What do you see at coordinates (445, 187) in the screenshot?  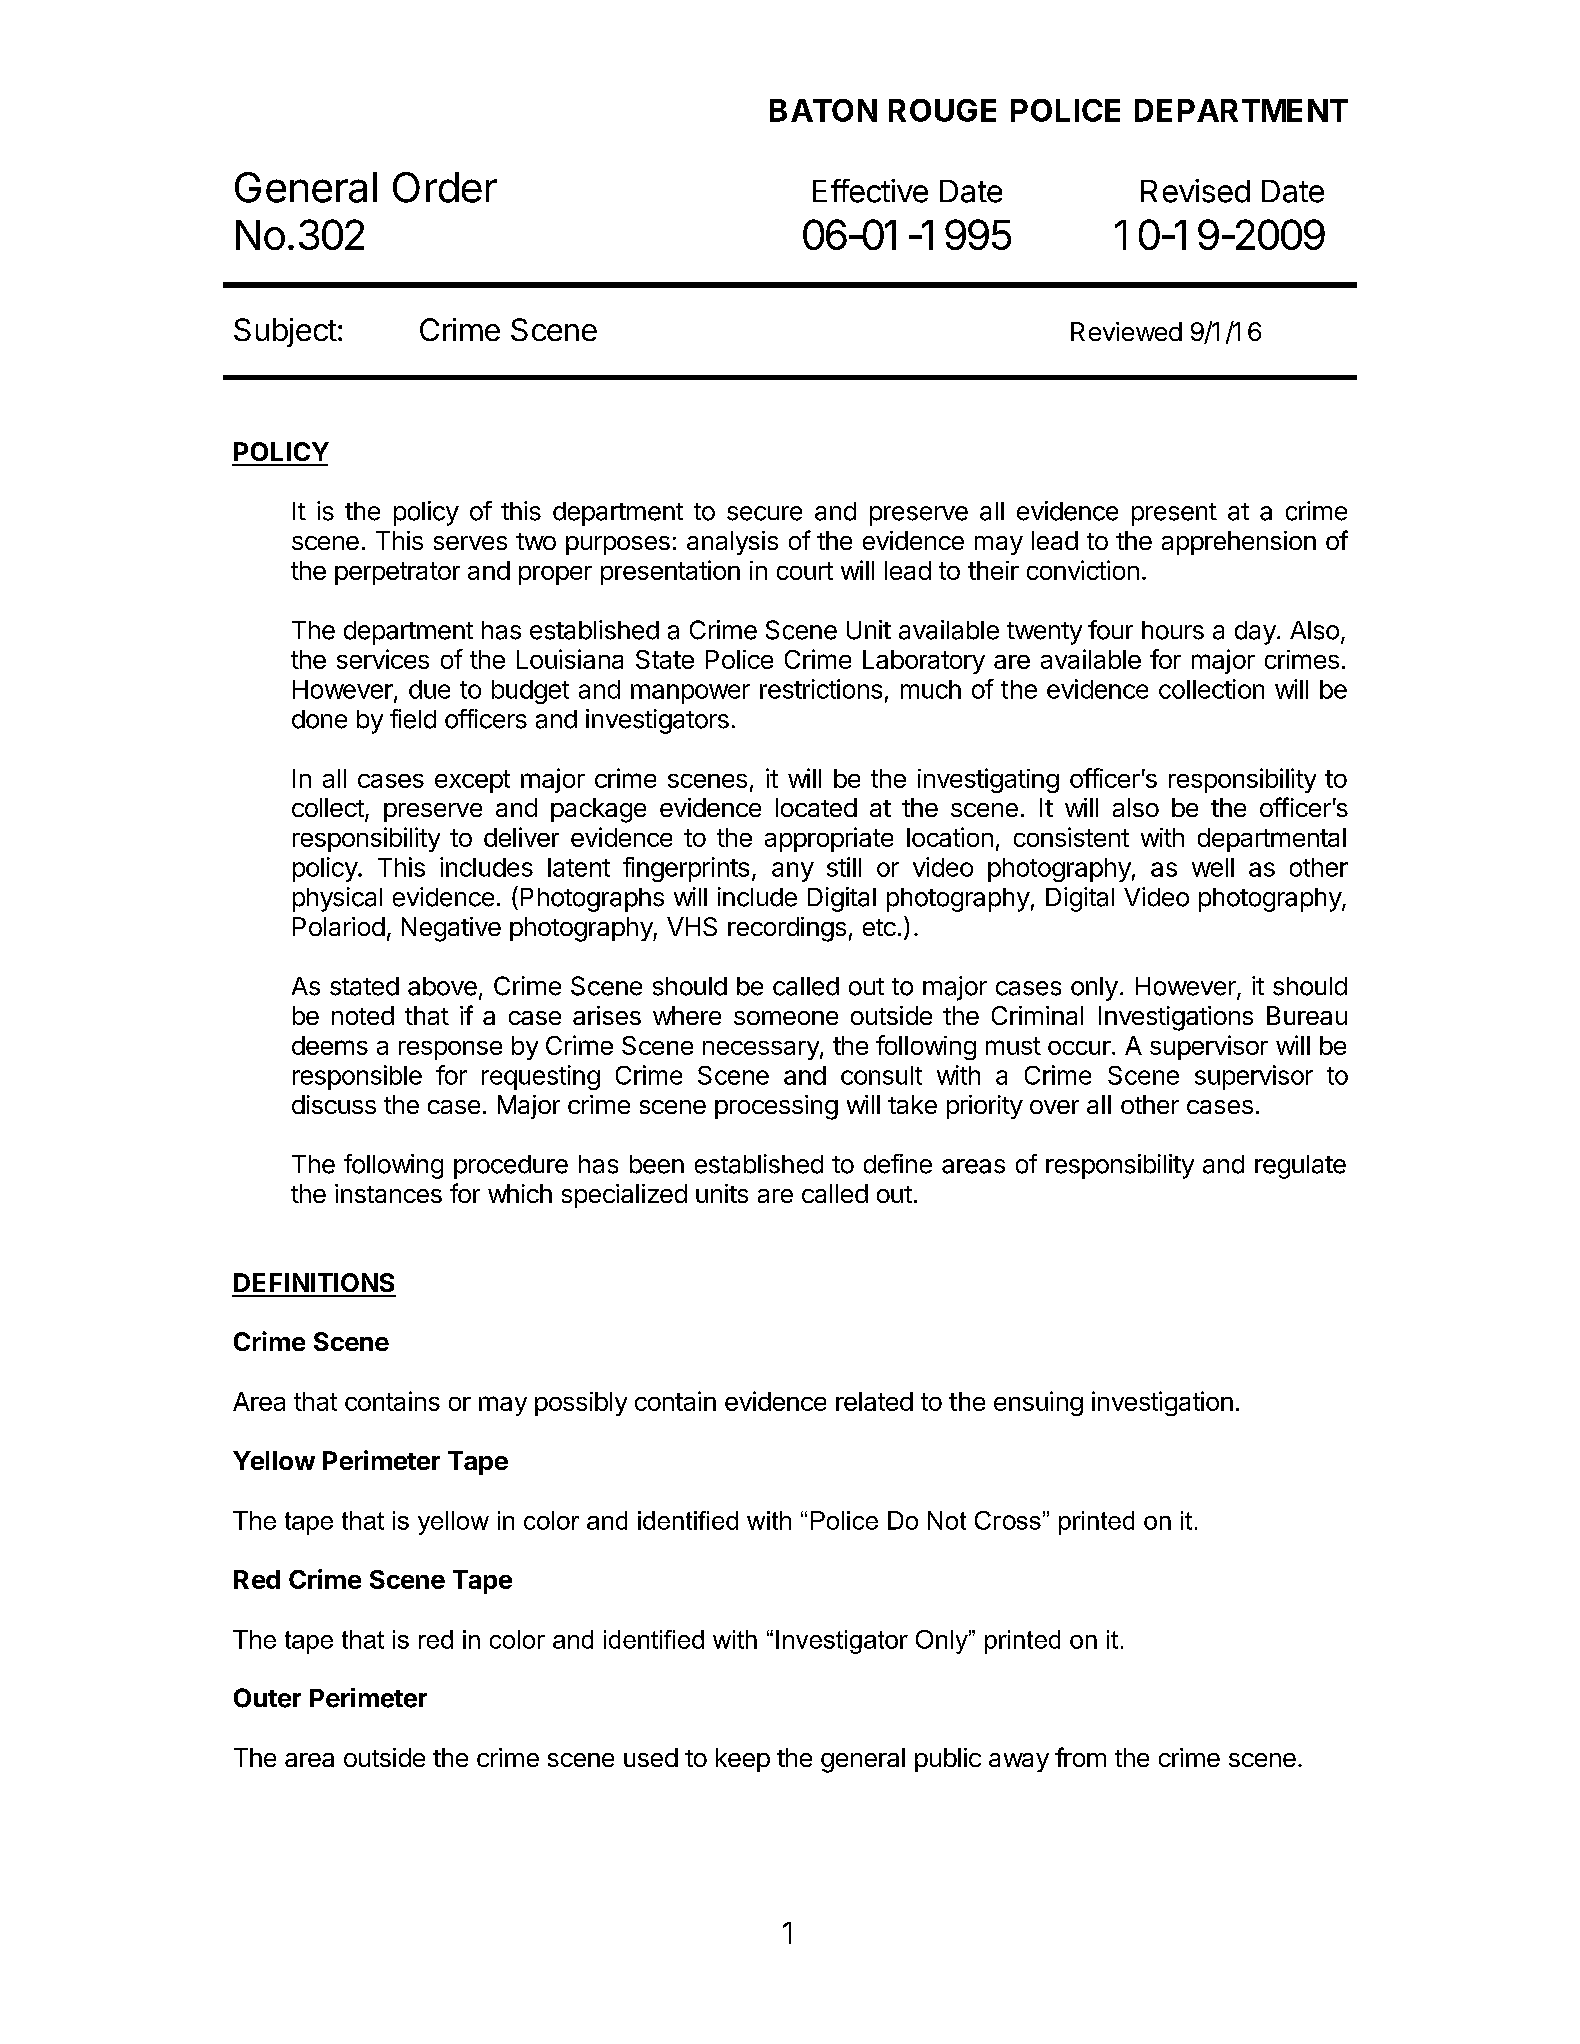 I see `Order` at bounding box center [445, 187].
